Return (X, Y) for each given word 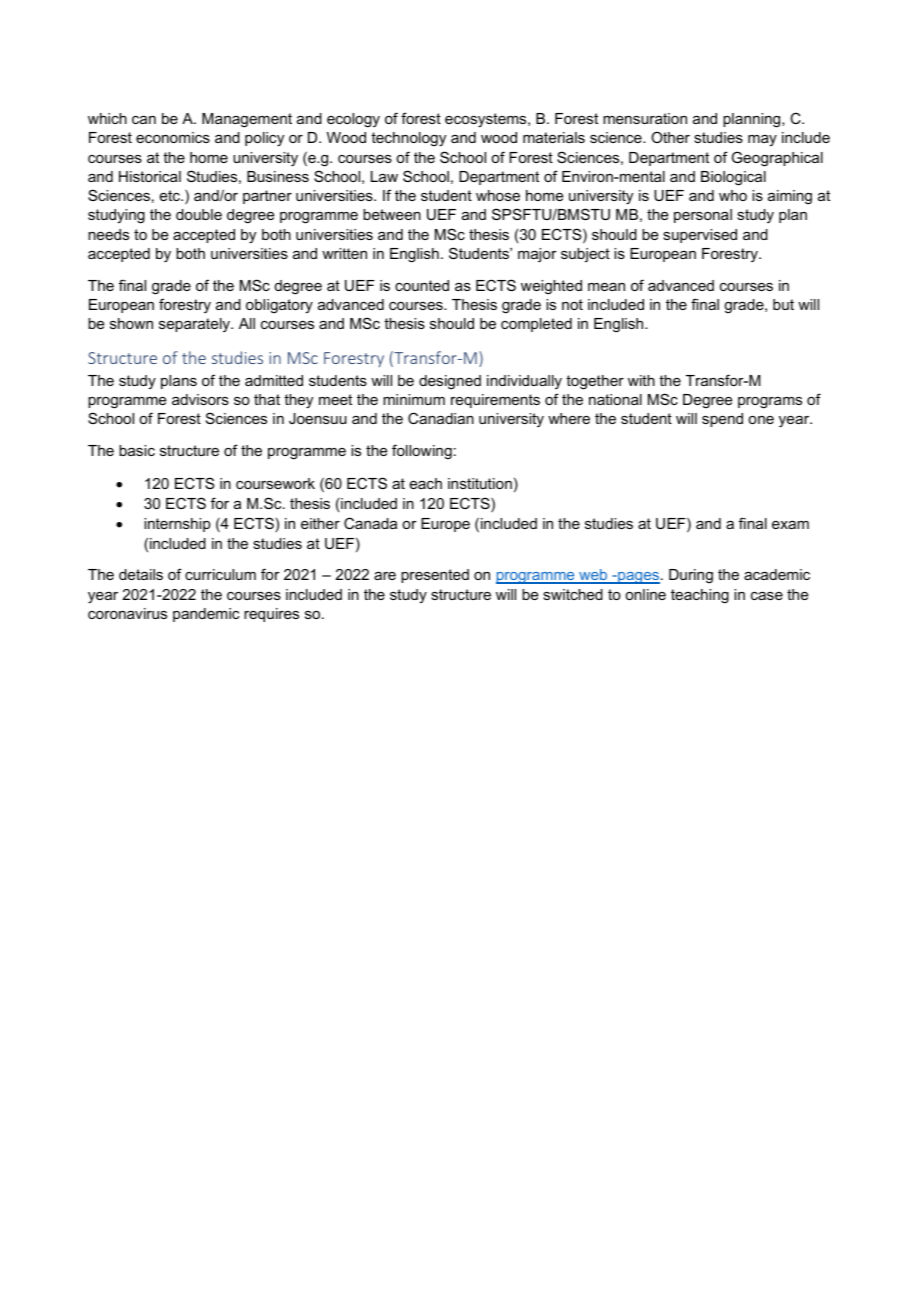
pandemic (206, 615)
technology (408, 139)
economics (173, 137)
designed (450, 382)
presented (435, 576)
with (641, 380)
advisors (200, 399)
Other (670, 137)
